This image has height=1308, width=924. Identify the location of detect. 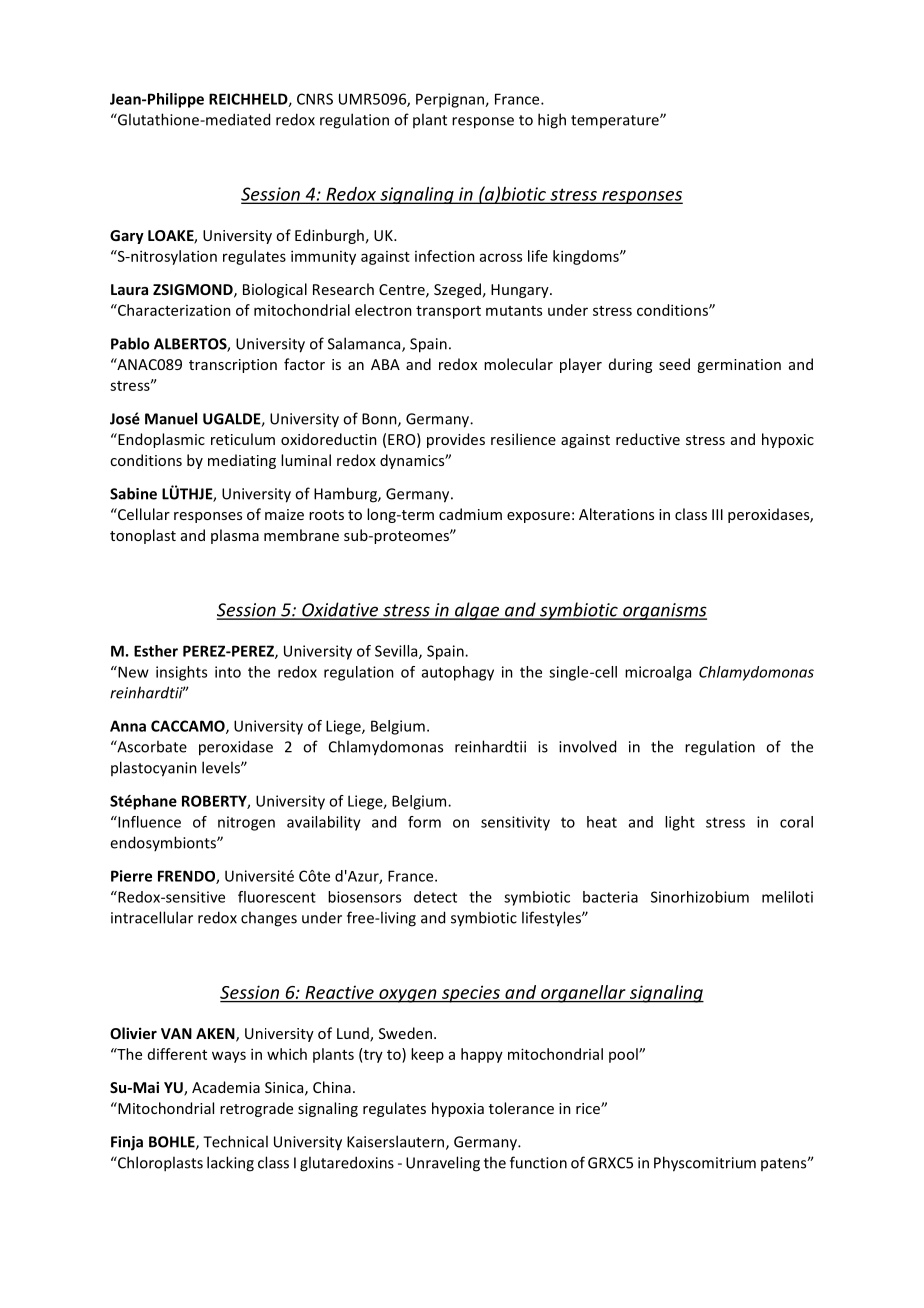
(435, 897).
